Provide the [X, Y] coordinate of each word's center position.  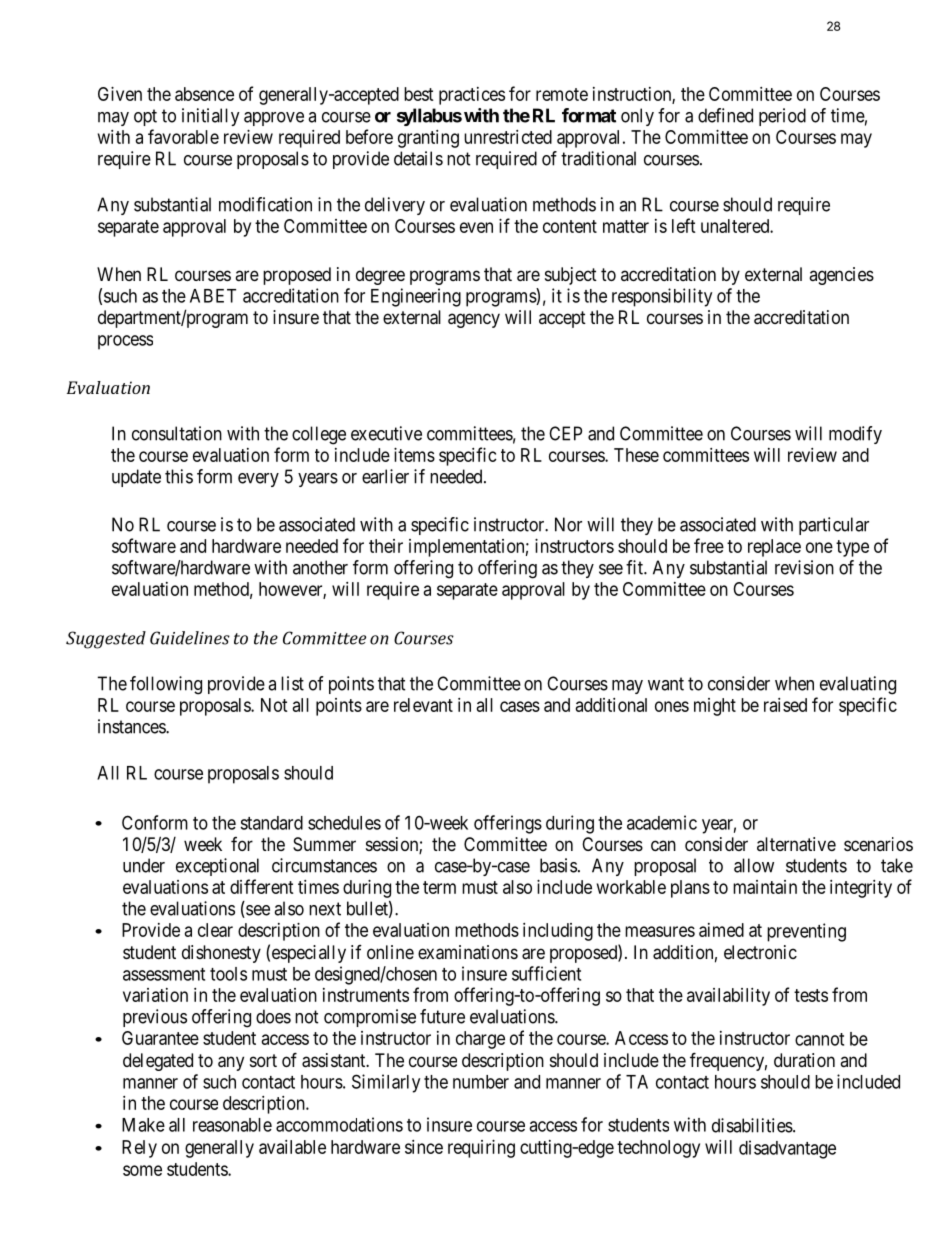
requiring [481, 1149]
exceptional [217, 867]
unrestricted [508, 137]
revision [804, 567]
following [166, 685]
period [782, 117]
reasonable [232, 1125]
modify [855, 435]
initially [211, 117]
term [439, 887]
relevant [423, 705]
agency [474, 320]
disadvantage [787, 1149]
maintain [765, 887]
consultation [177, 433]
